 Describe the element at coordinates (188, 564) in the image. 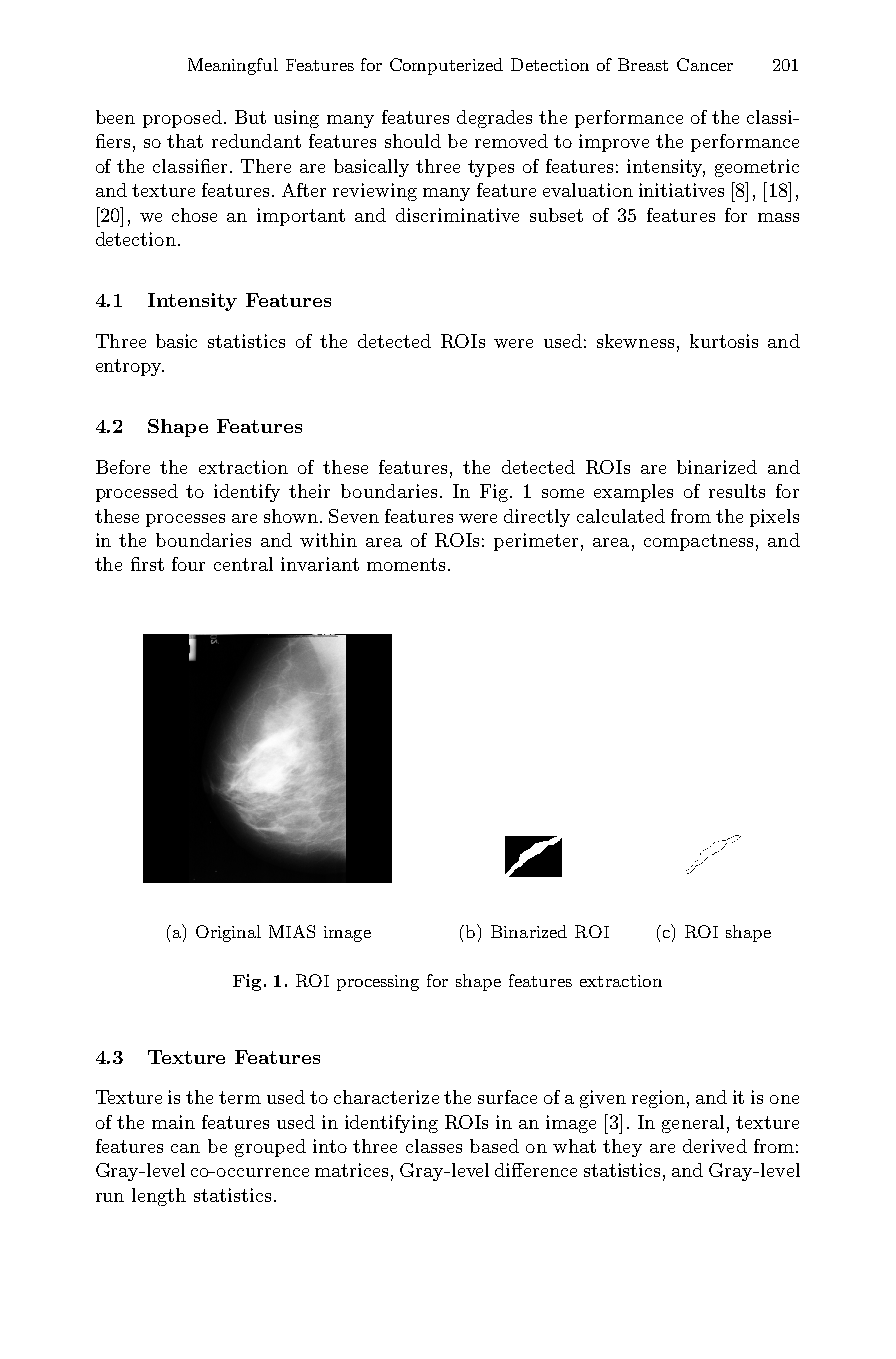

I see `four` at that location.
